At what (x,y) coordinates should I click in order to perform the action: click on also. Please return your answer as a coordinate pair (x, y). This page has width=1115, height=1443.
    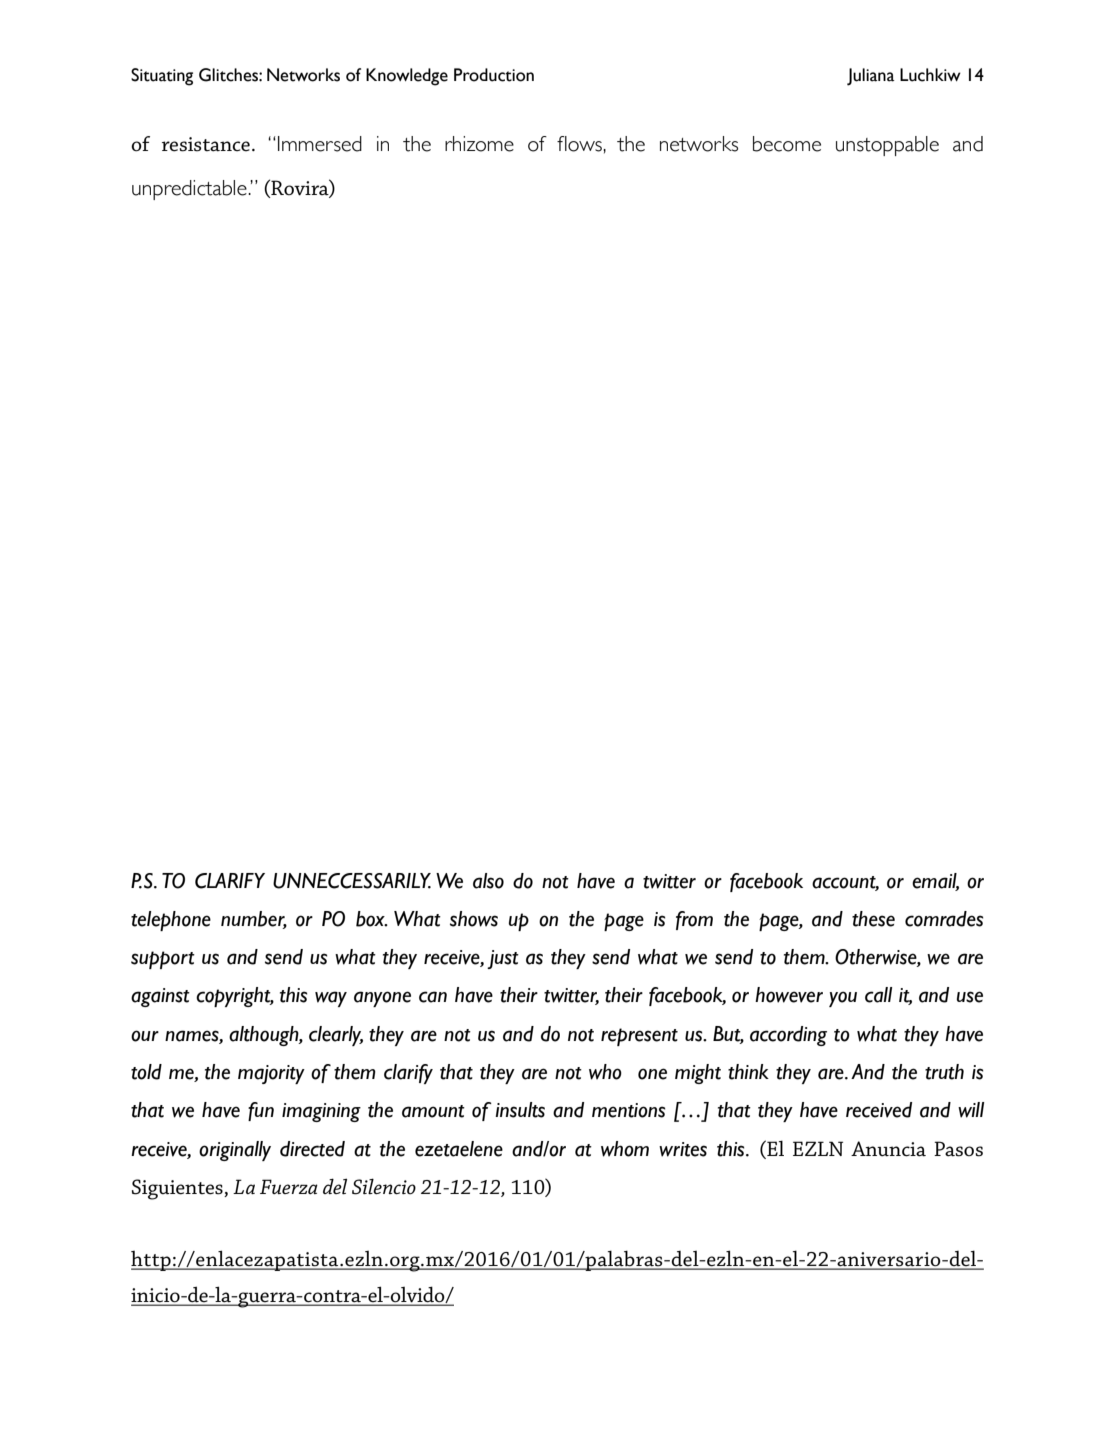
    Looking at the image, I should click on (488, 881).
